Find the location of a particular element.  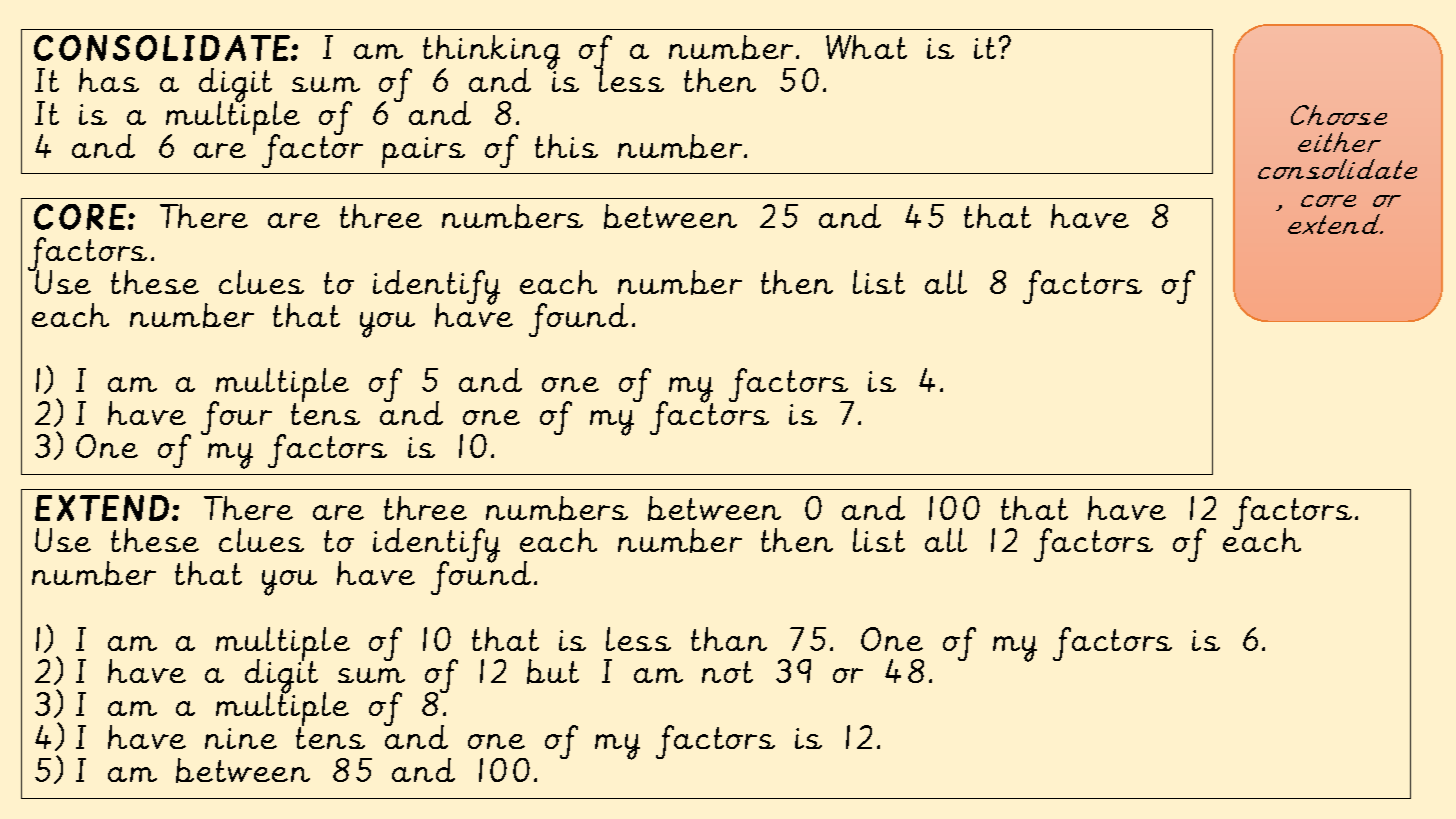

four is located at coordinates (236, 418).
